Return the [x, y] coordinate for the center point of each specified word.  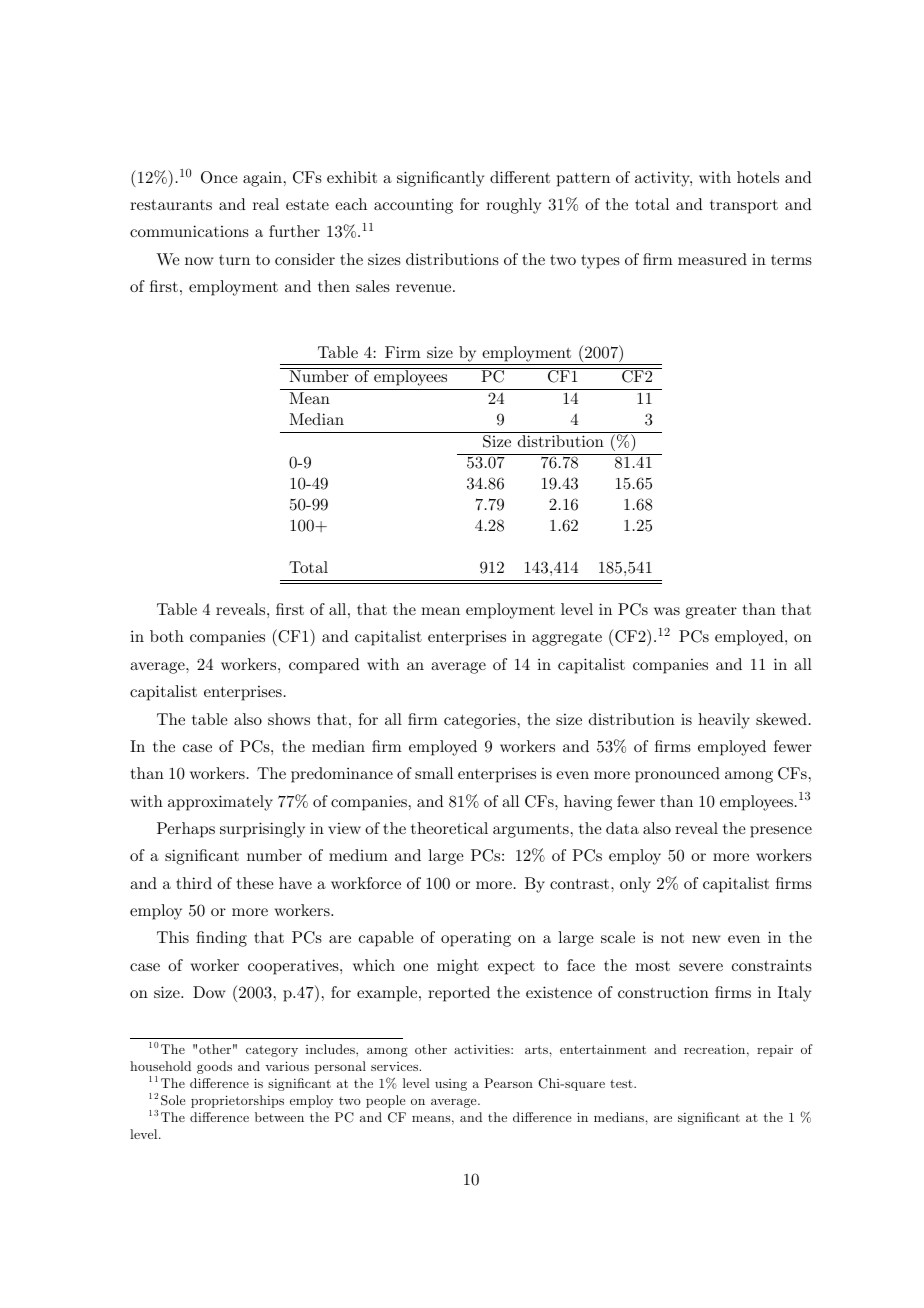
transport [744, 206]
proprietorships [237, 1101]
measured [712, 259]
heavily [724, 721]
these [255, 883]
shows [289, 719]
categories [480, 721]
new [706, 939]
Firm [403, 352]
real [266, 204]
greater [711, 612]
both [167, 636]
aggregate [567, 639]
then [334, 286]
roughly [513, 206]
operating [476, 939]
